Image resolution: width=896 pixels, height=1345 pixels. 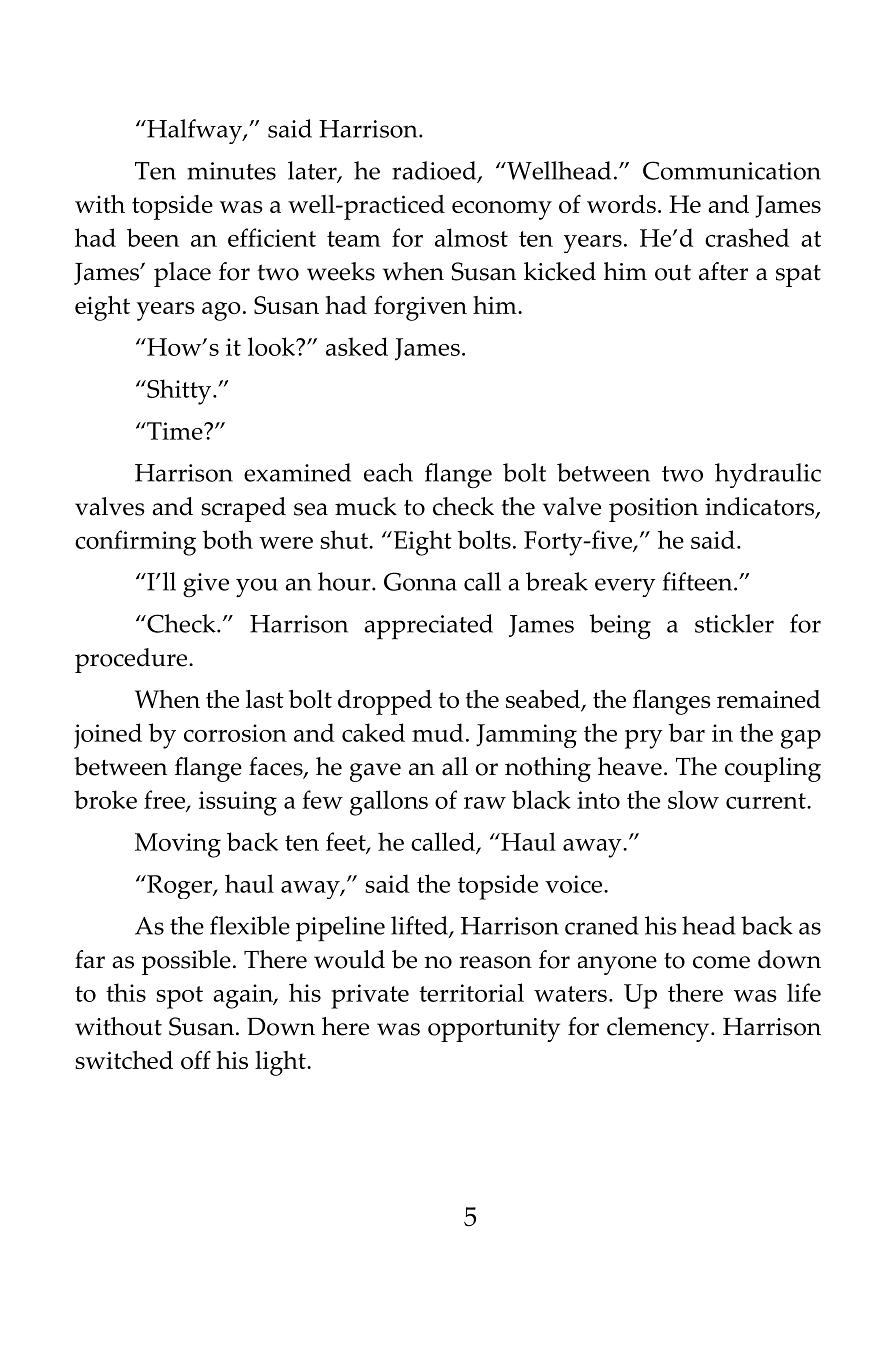 I want to click on corrosion, so click(x=235, y=733).
